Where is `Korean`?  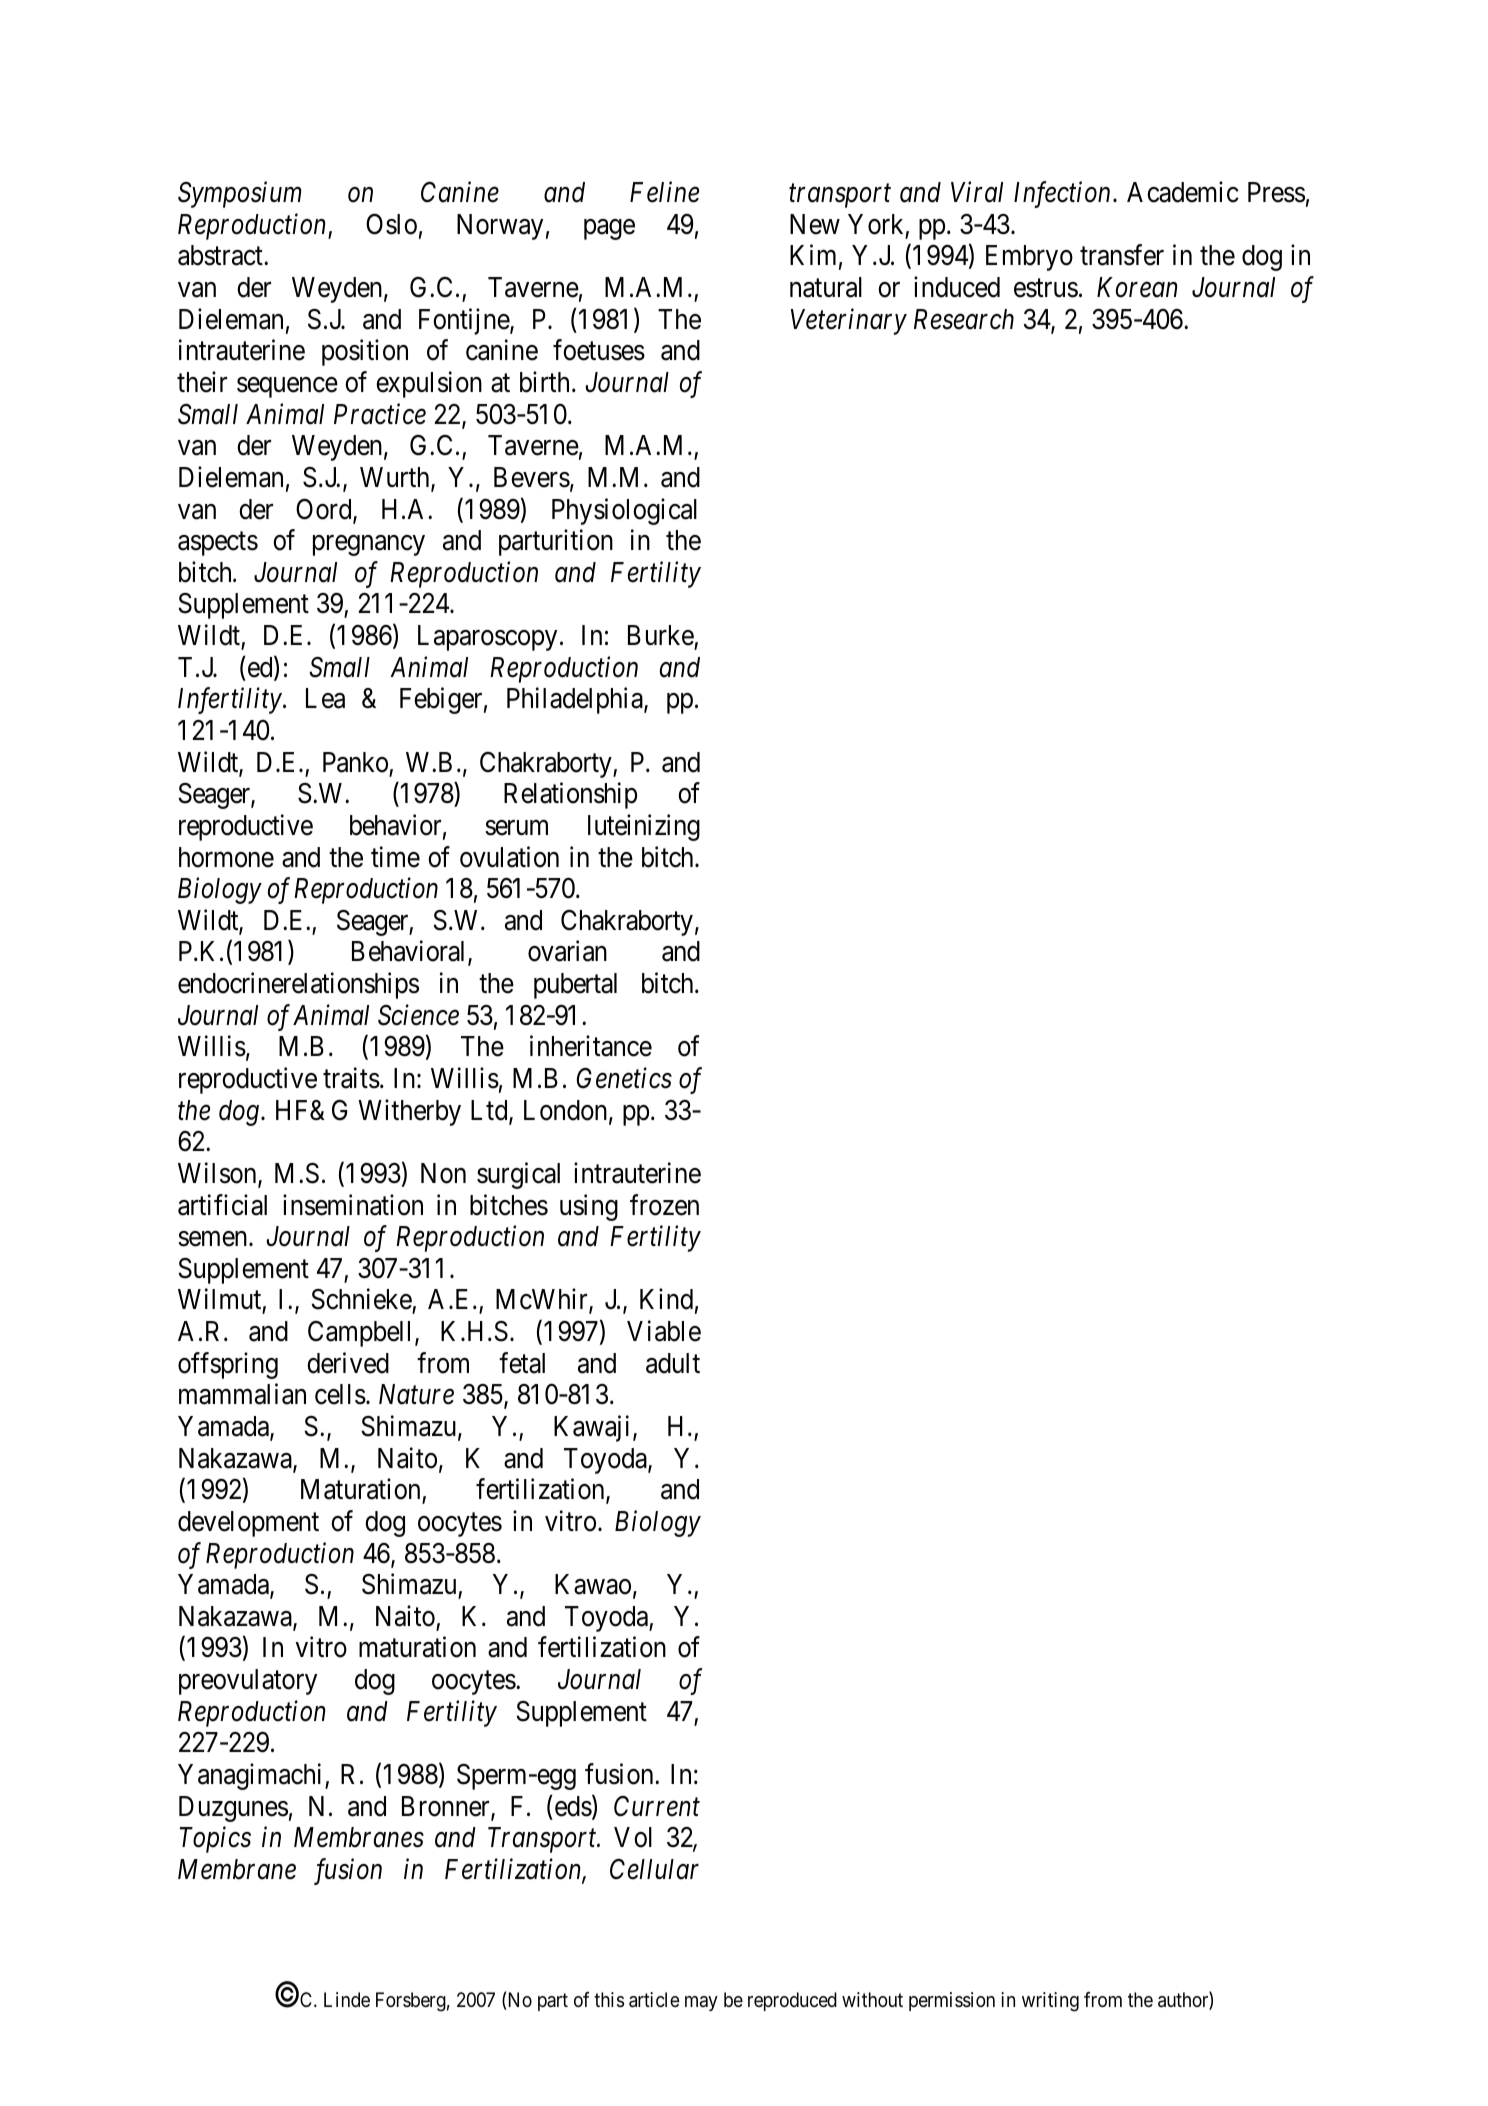
Korean is located at coordinates (1137, 287).
